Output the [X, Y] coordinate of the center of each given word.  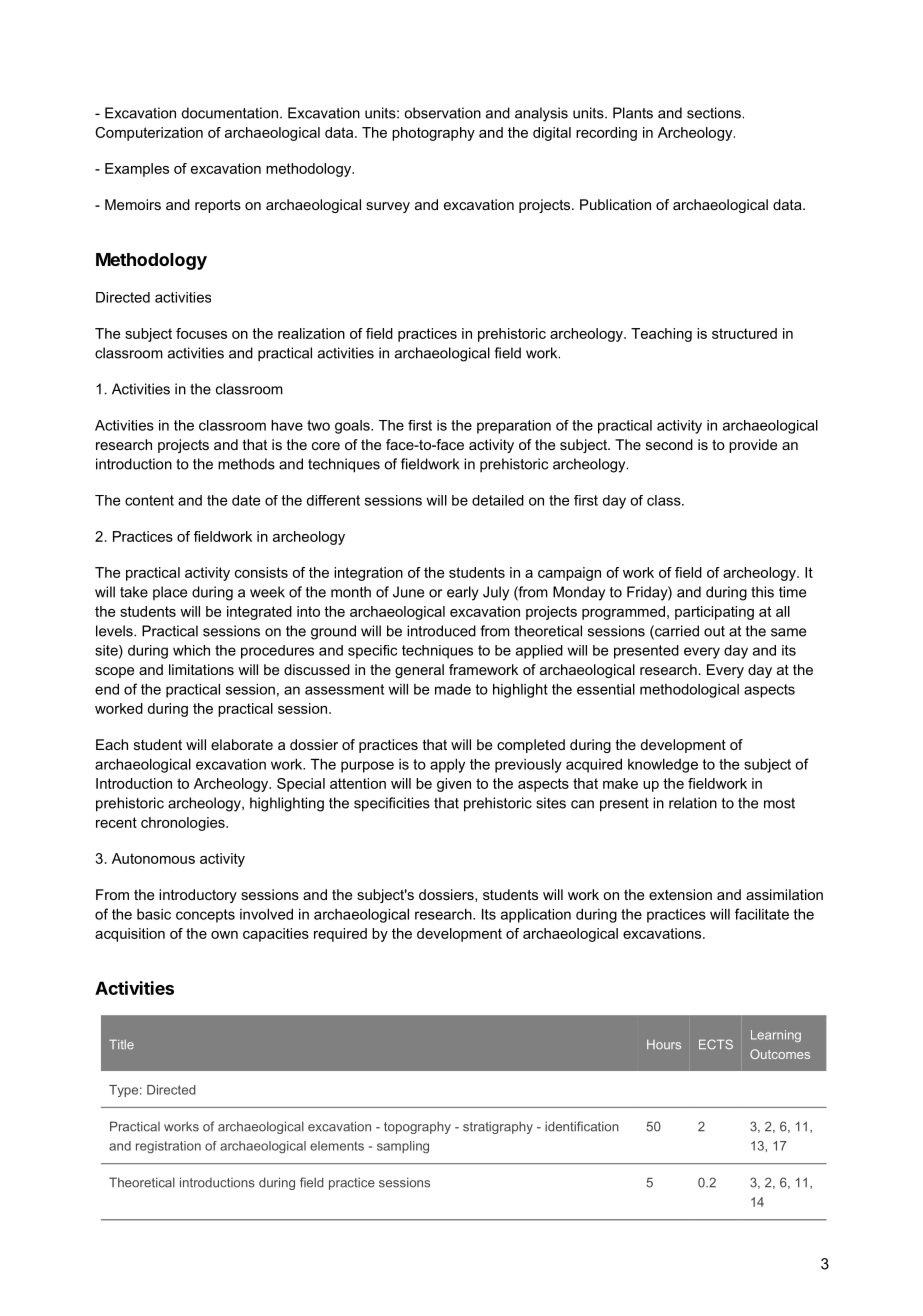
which [191, 650]
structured [744, 333]
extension [680, 894]
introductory [198, 896]
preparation [514, 427]
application [536, 916]
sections [714, 113]
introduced [441, 631]
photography [433, 134]
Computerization [149, 134]
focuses [201, 333]
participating [714, 613]
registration [168, 1147]
